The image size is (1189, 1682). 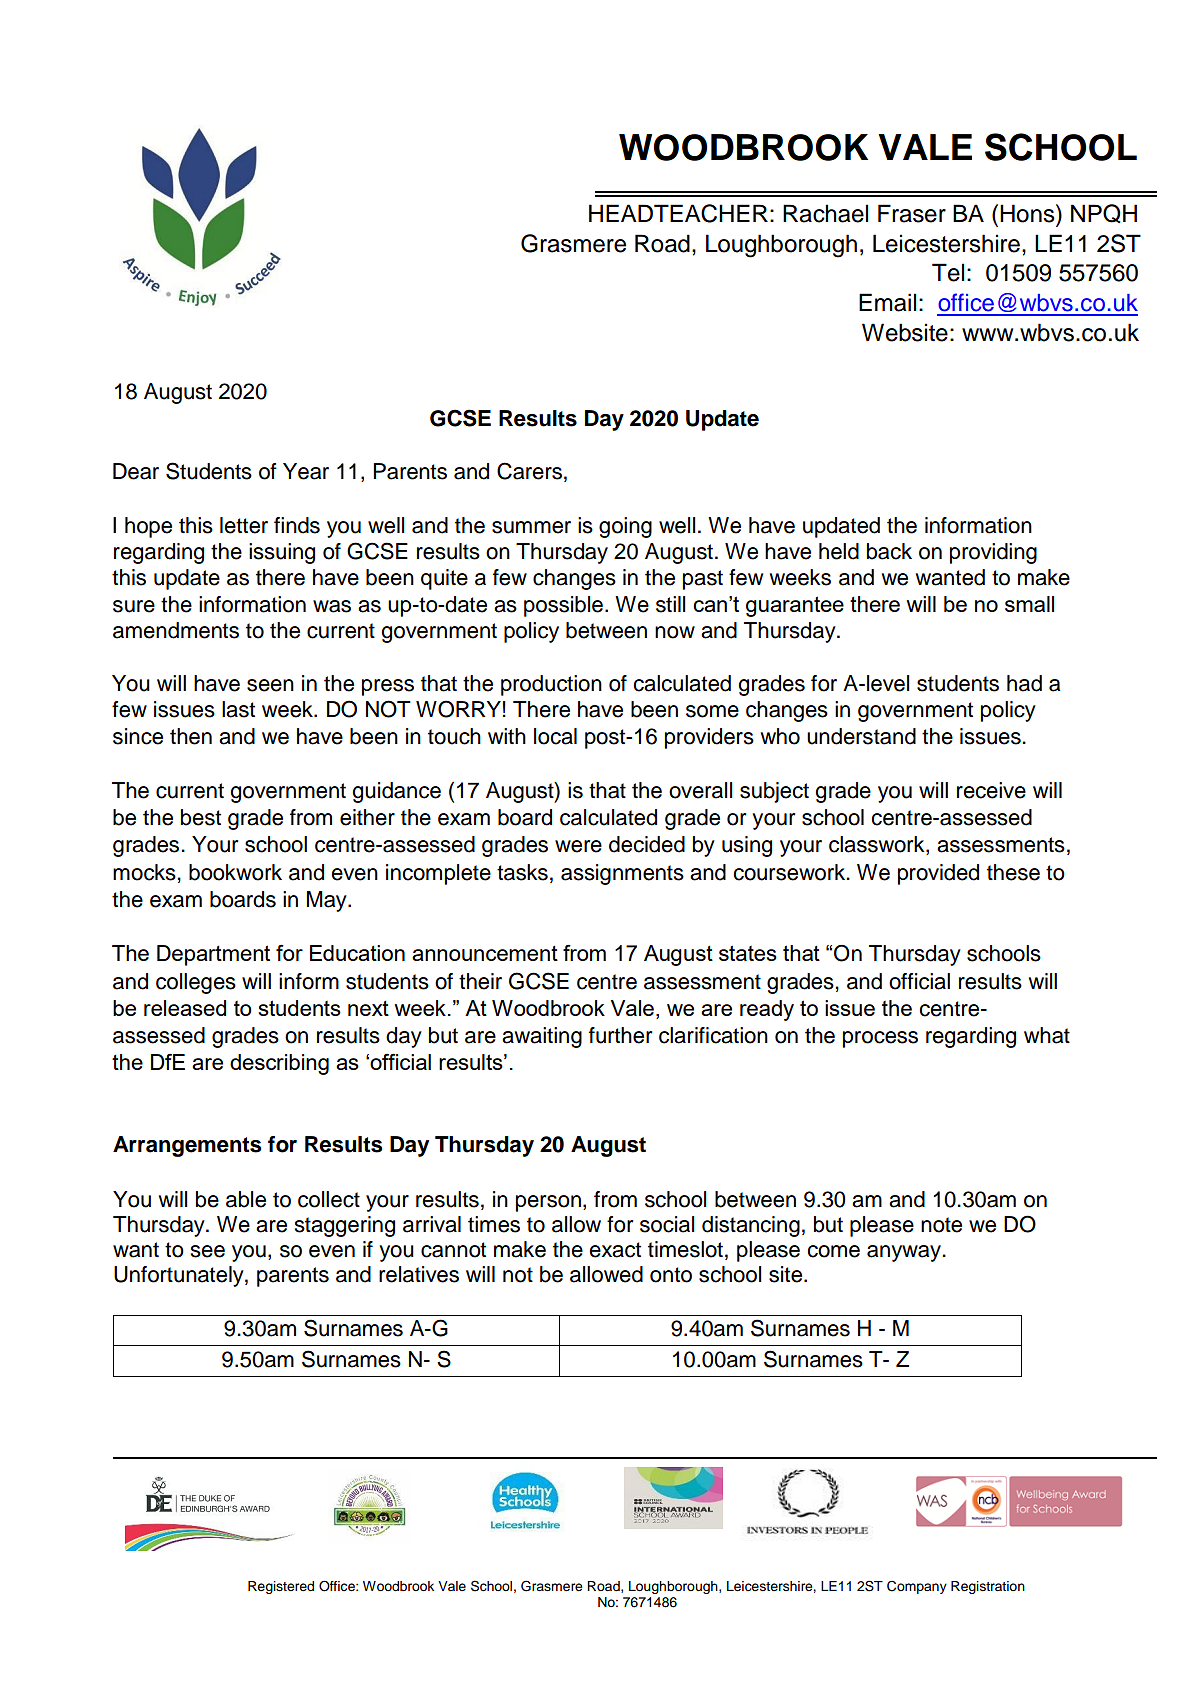 What do you see at coordinates (622, 874) in the screenshot?
I see `assignments` at bounding box center [622, 874].
